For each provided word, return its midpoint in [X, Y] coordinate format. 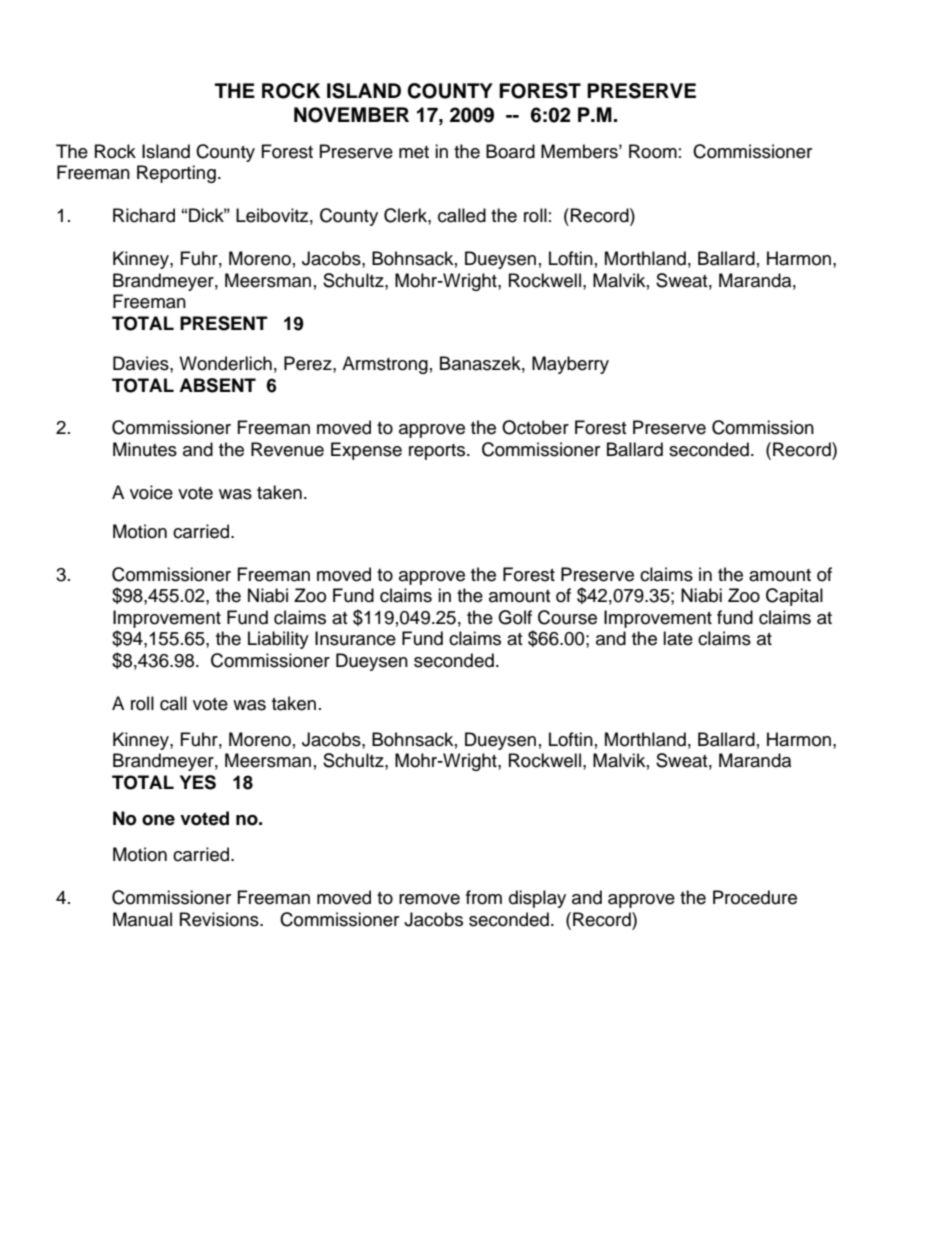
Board [510, 151]
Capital [794, 597]
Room [653, 151]
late [678, 638]
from [484, 897]
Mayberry [570, 365]
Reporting [176, 174]
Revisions [220, 919]
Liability [278, 640]
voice [151, 492]
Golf [515, 617]
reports [438, 452]
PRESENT [224, 323]
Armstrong [385, 365]
